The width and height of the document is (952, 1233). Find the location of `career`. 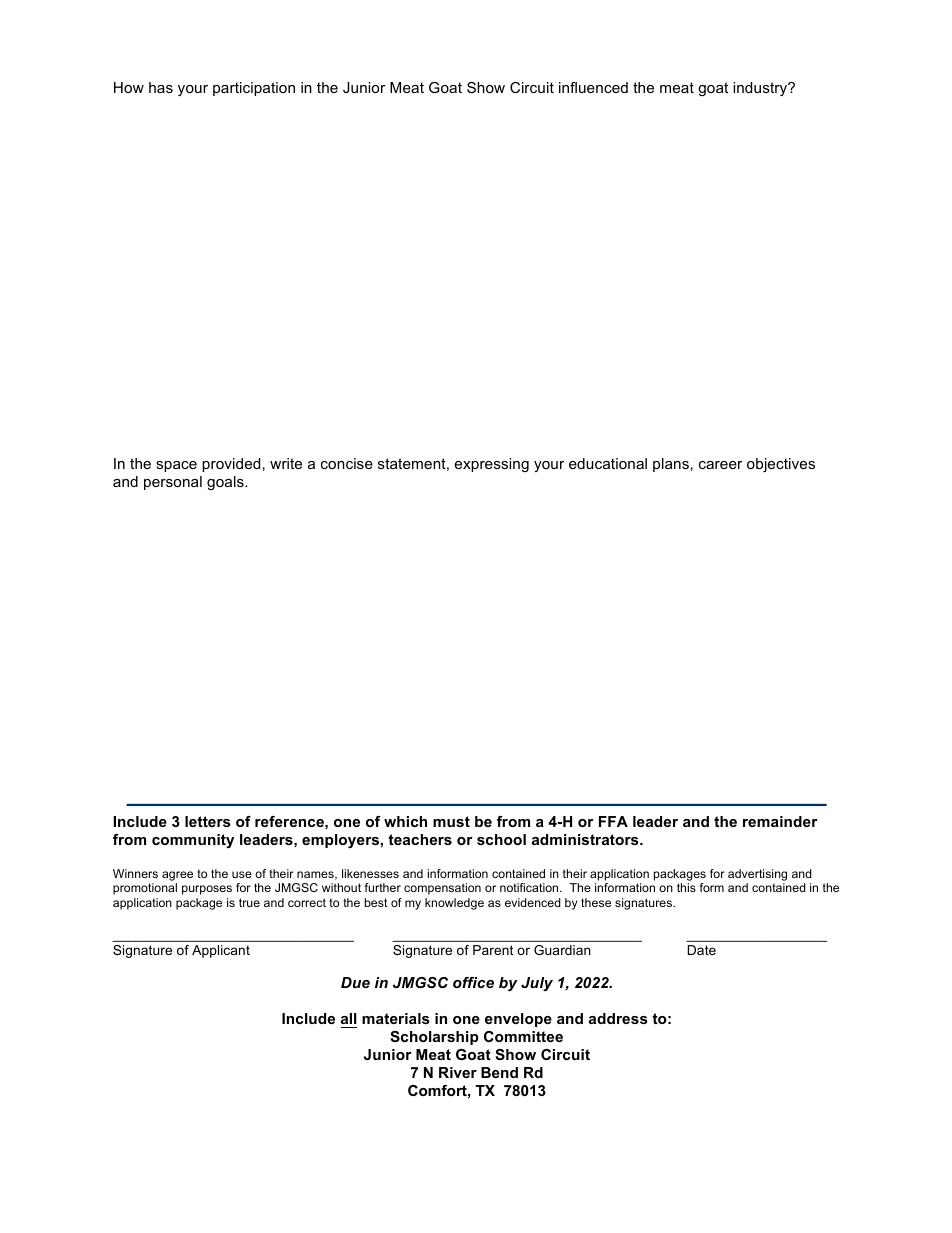

career is located at coordinates (720, 465).
